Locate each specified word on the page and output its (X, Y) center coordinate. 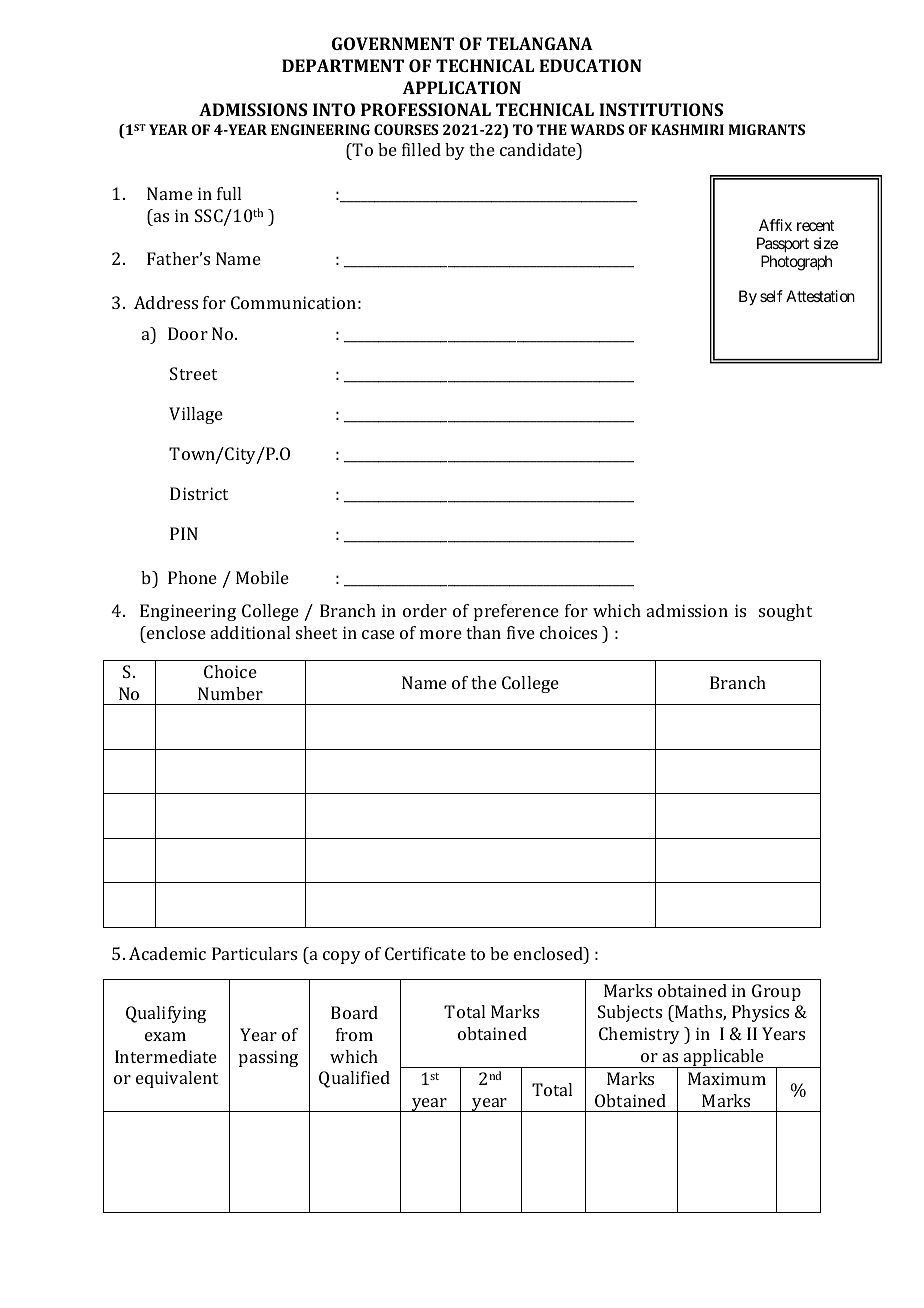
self (771, 296)
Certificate (425, 953)
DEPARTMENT (343, 65)
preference (516, 612)
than (483, 632)
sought (785, 612)
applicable (724, 1058)
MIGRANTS (767, 129)
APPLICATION (461, 87)
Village (196, 415)
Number (230, 693)
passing (268, 1058)
